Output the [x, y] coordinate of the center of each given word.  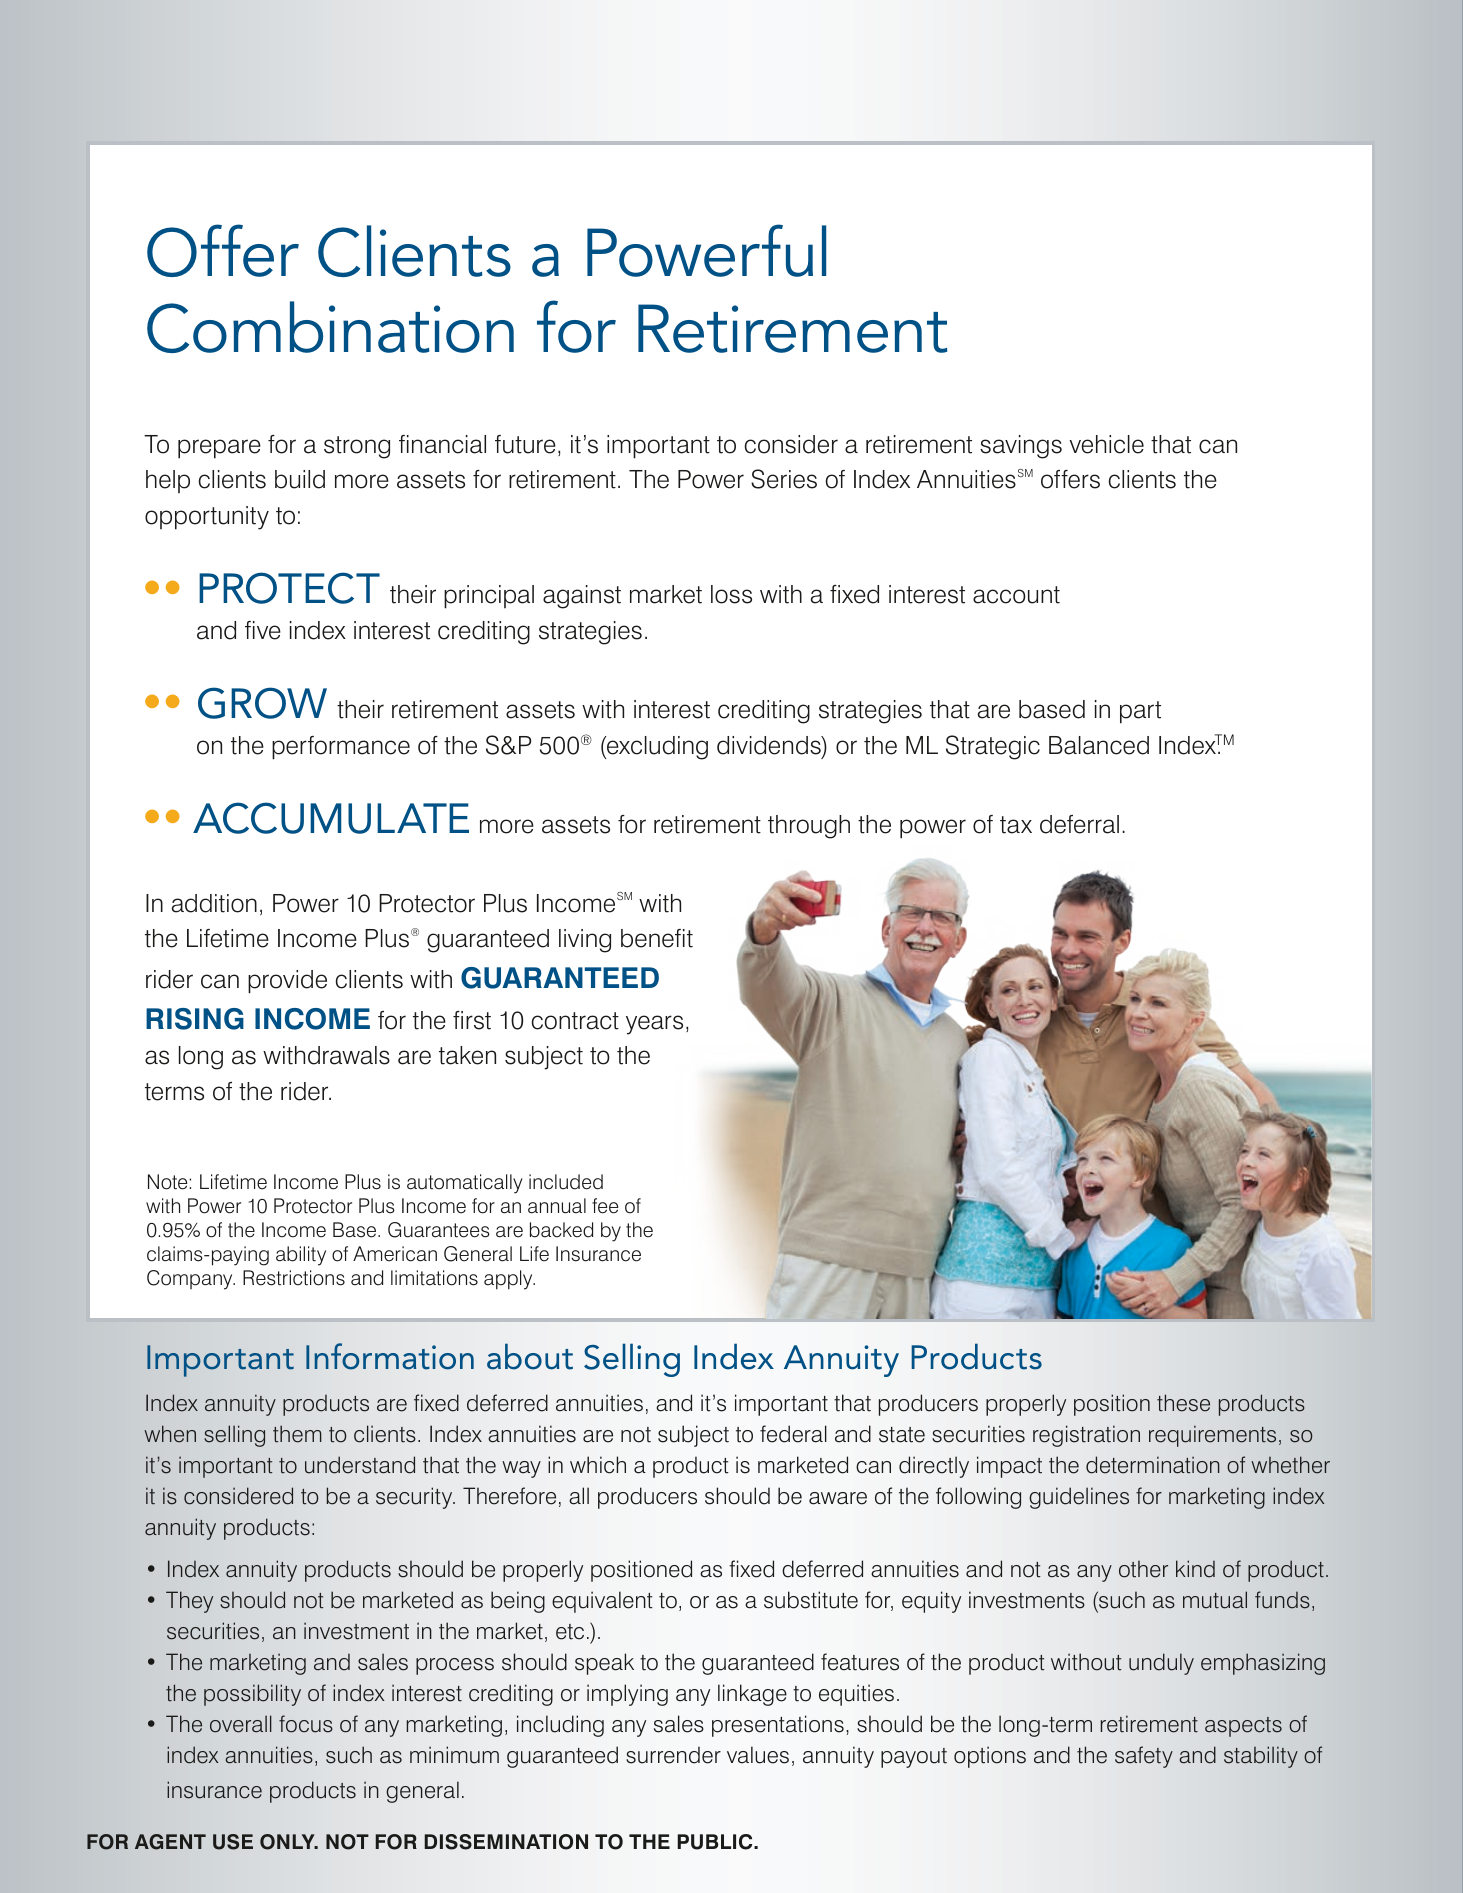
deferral [1079, 824]
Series [784, 479]
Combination [330, 327]
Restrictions [294, 1278]
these [1183, 1403]
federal [793, 1434]
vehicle [1106, 444]
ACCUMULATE [331, 818]
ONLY [288, 1842]
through [809, 827]
